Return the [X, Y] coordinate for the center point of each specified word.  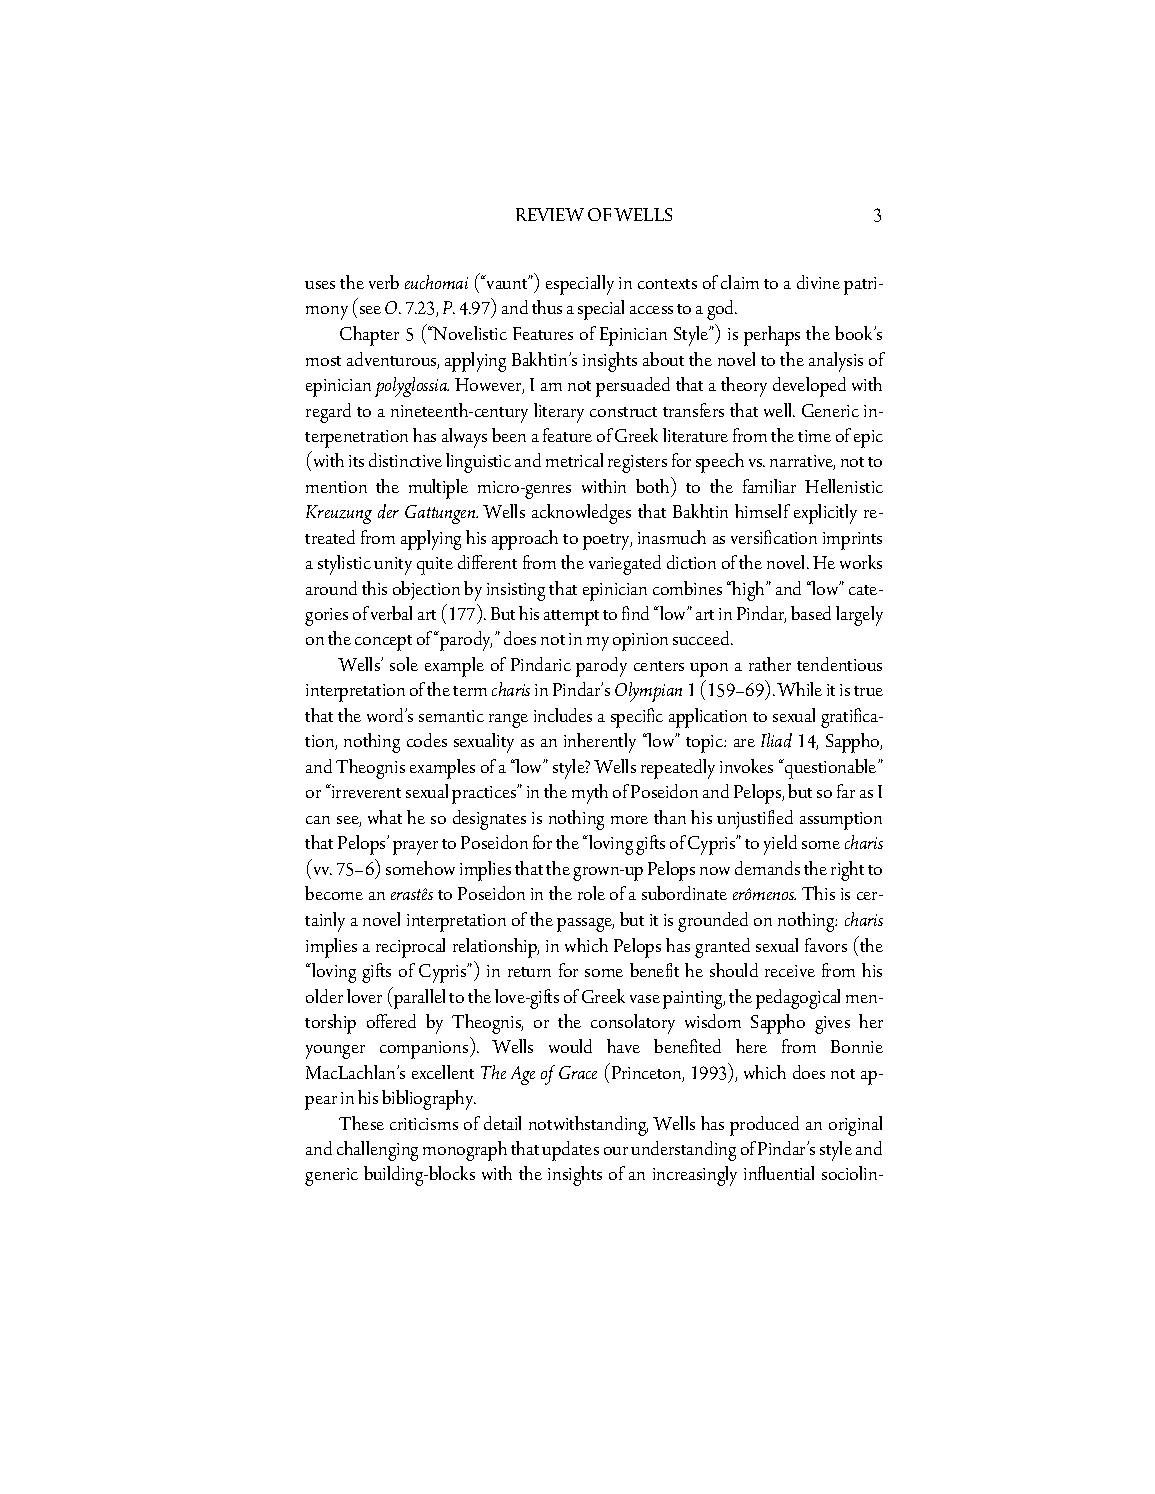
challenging [377, 1151]
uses [320, 285]
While [799, 689]
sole [404, 664]
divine [818, 282]
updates [570, 1151]
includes [563, 715]
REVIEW [550, 214]
